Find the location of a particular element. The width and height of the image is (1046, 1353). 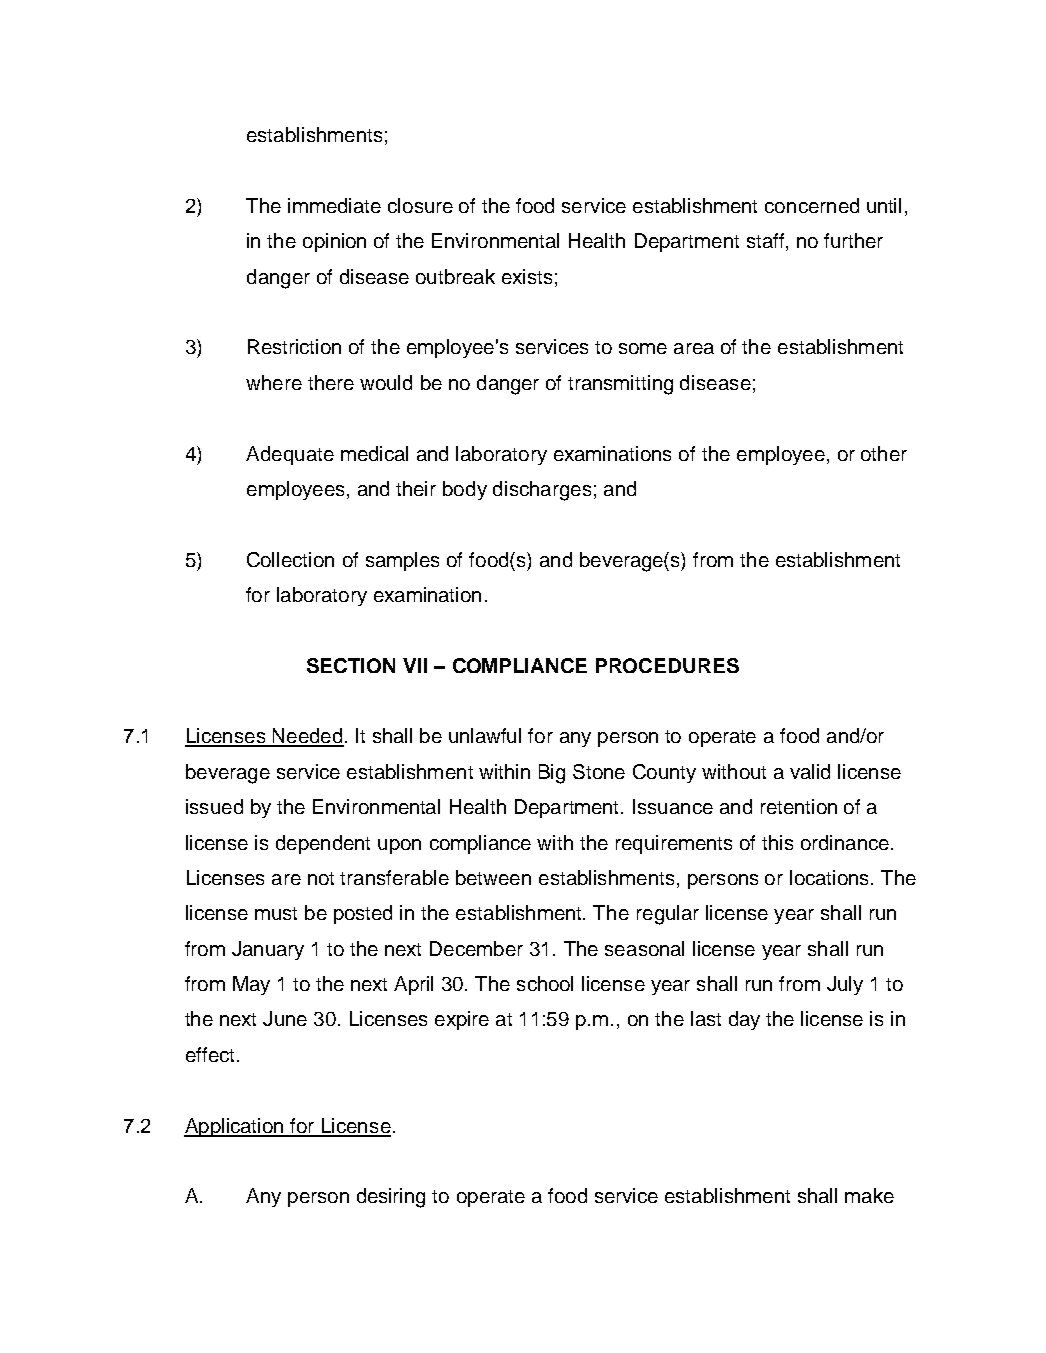

opinion is located at coordinates (334, 242).
